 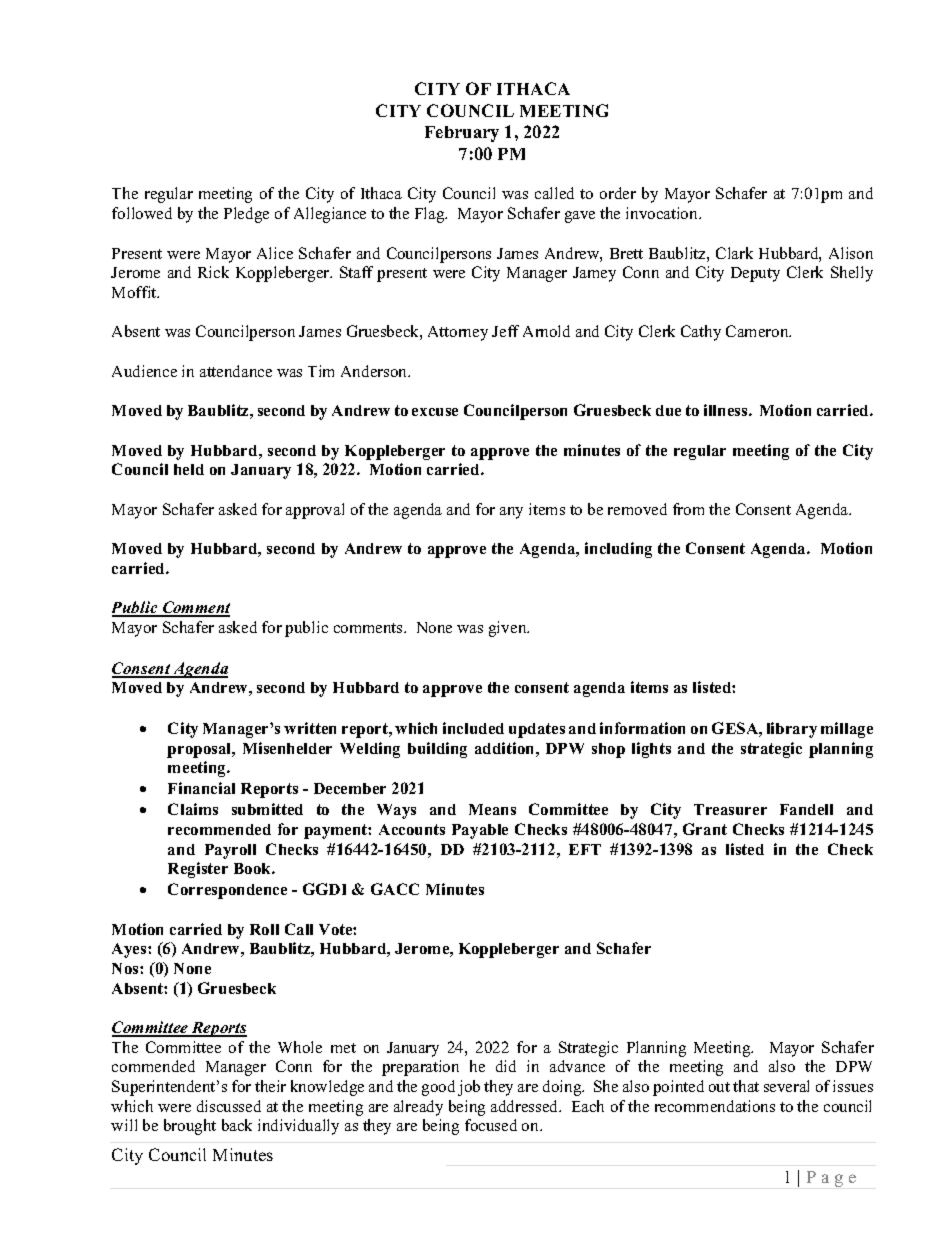 I want to click on discussed, so click(x=229, y=1106).
